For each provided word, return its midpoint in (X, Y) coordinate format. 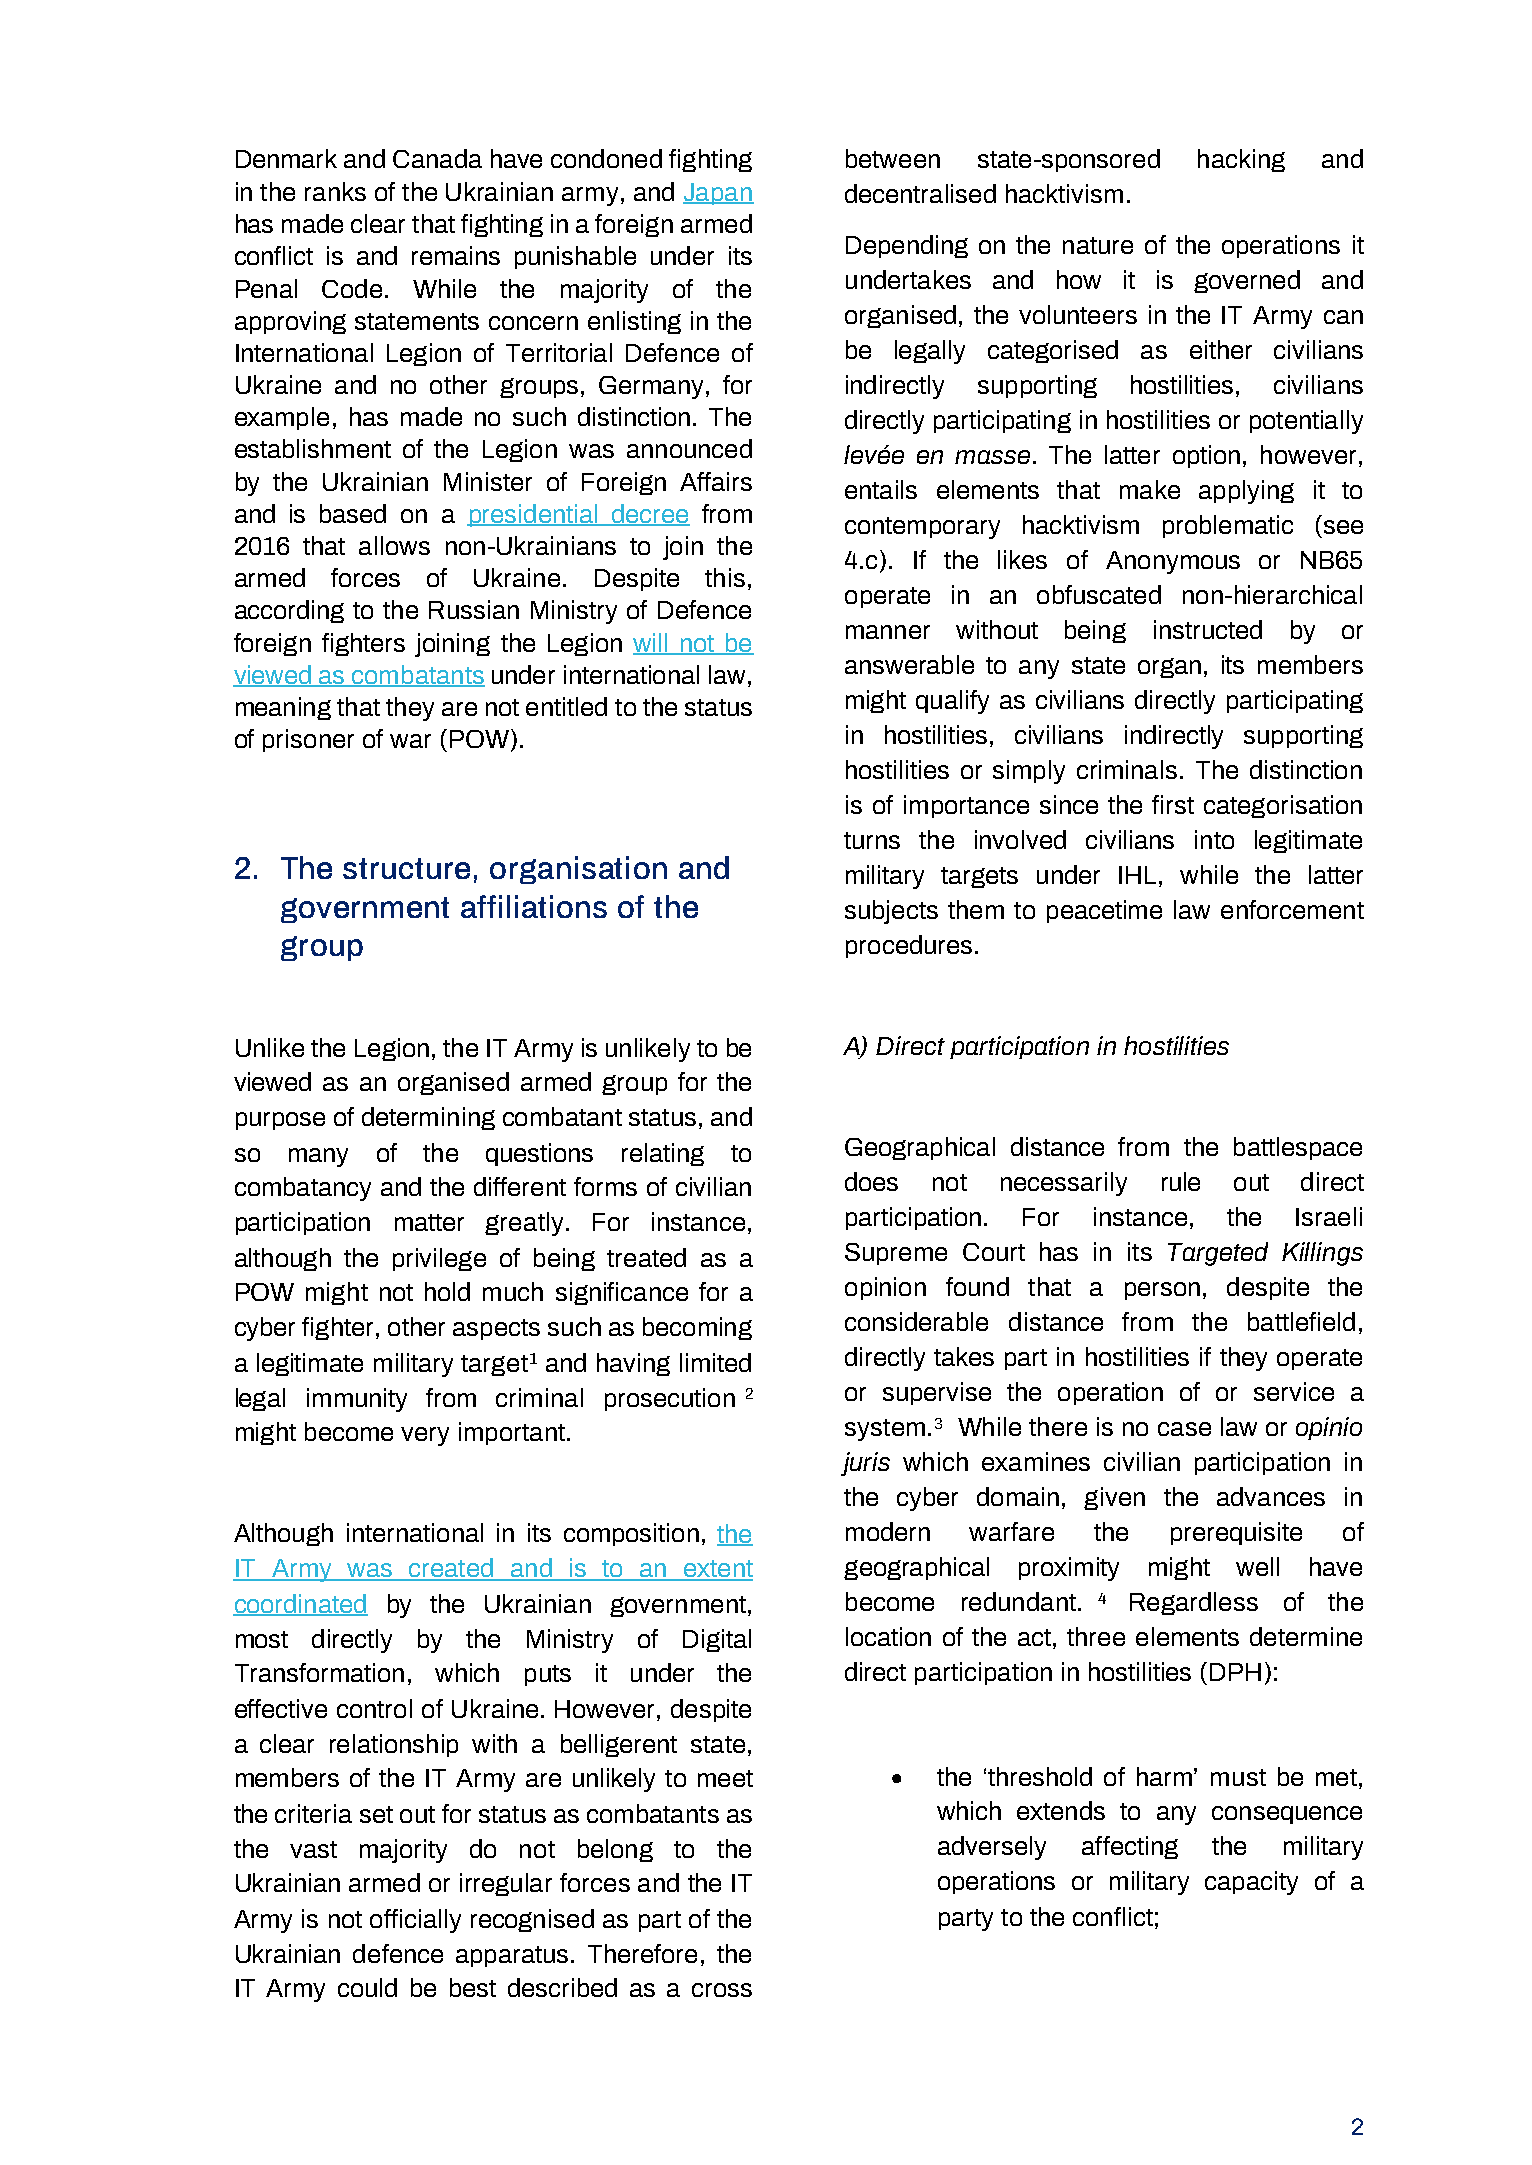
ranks (335, 191)
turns (872, 840)
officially (415, 1921)
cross (722, 1990)
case (1184, 1429)
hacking (1241, 160)
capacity (1251, 1883)
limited (715, 1362)
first (1173, 804)
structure (406, 868)
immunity (357, 1400)
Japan (718, 194)
